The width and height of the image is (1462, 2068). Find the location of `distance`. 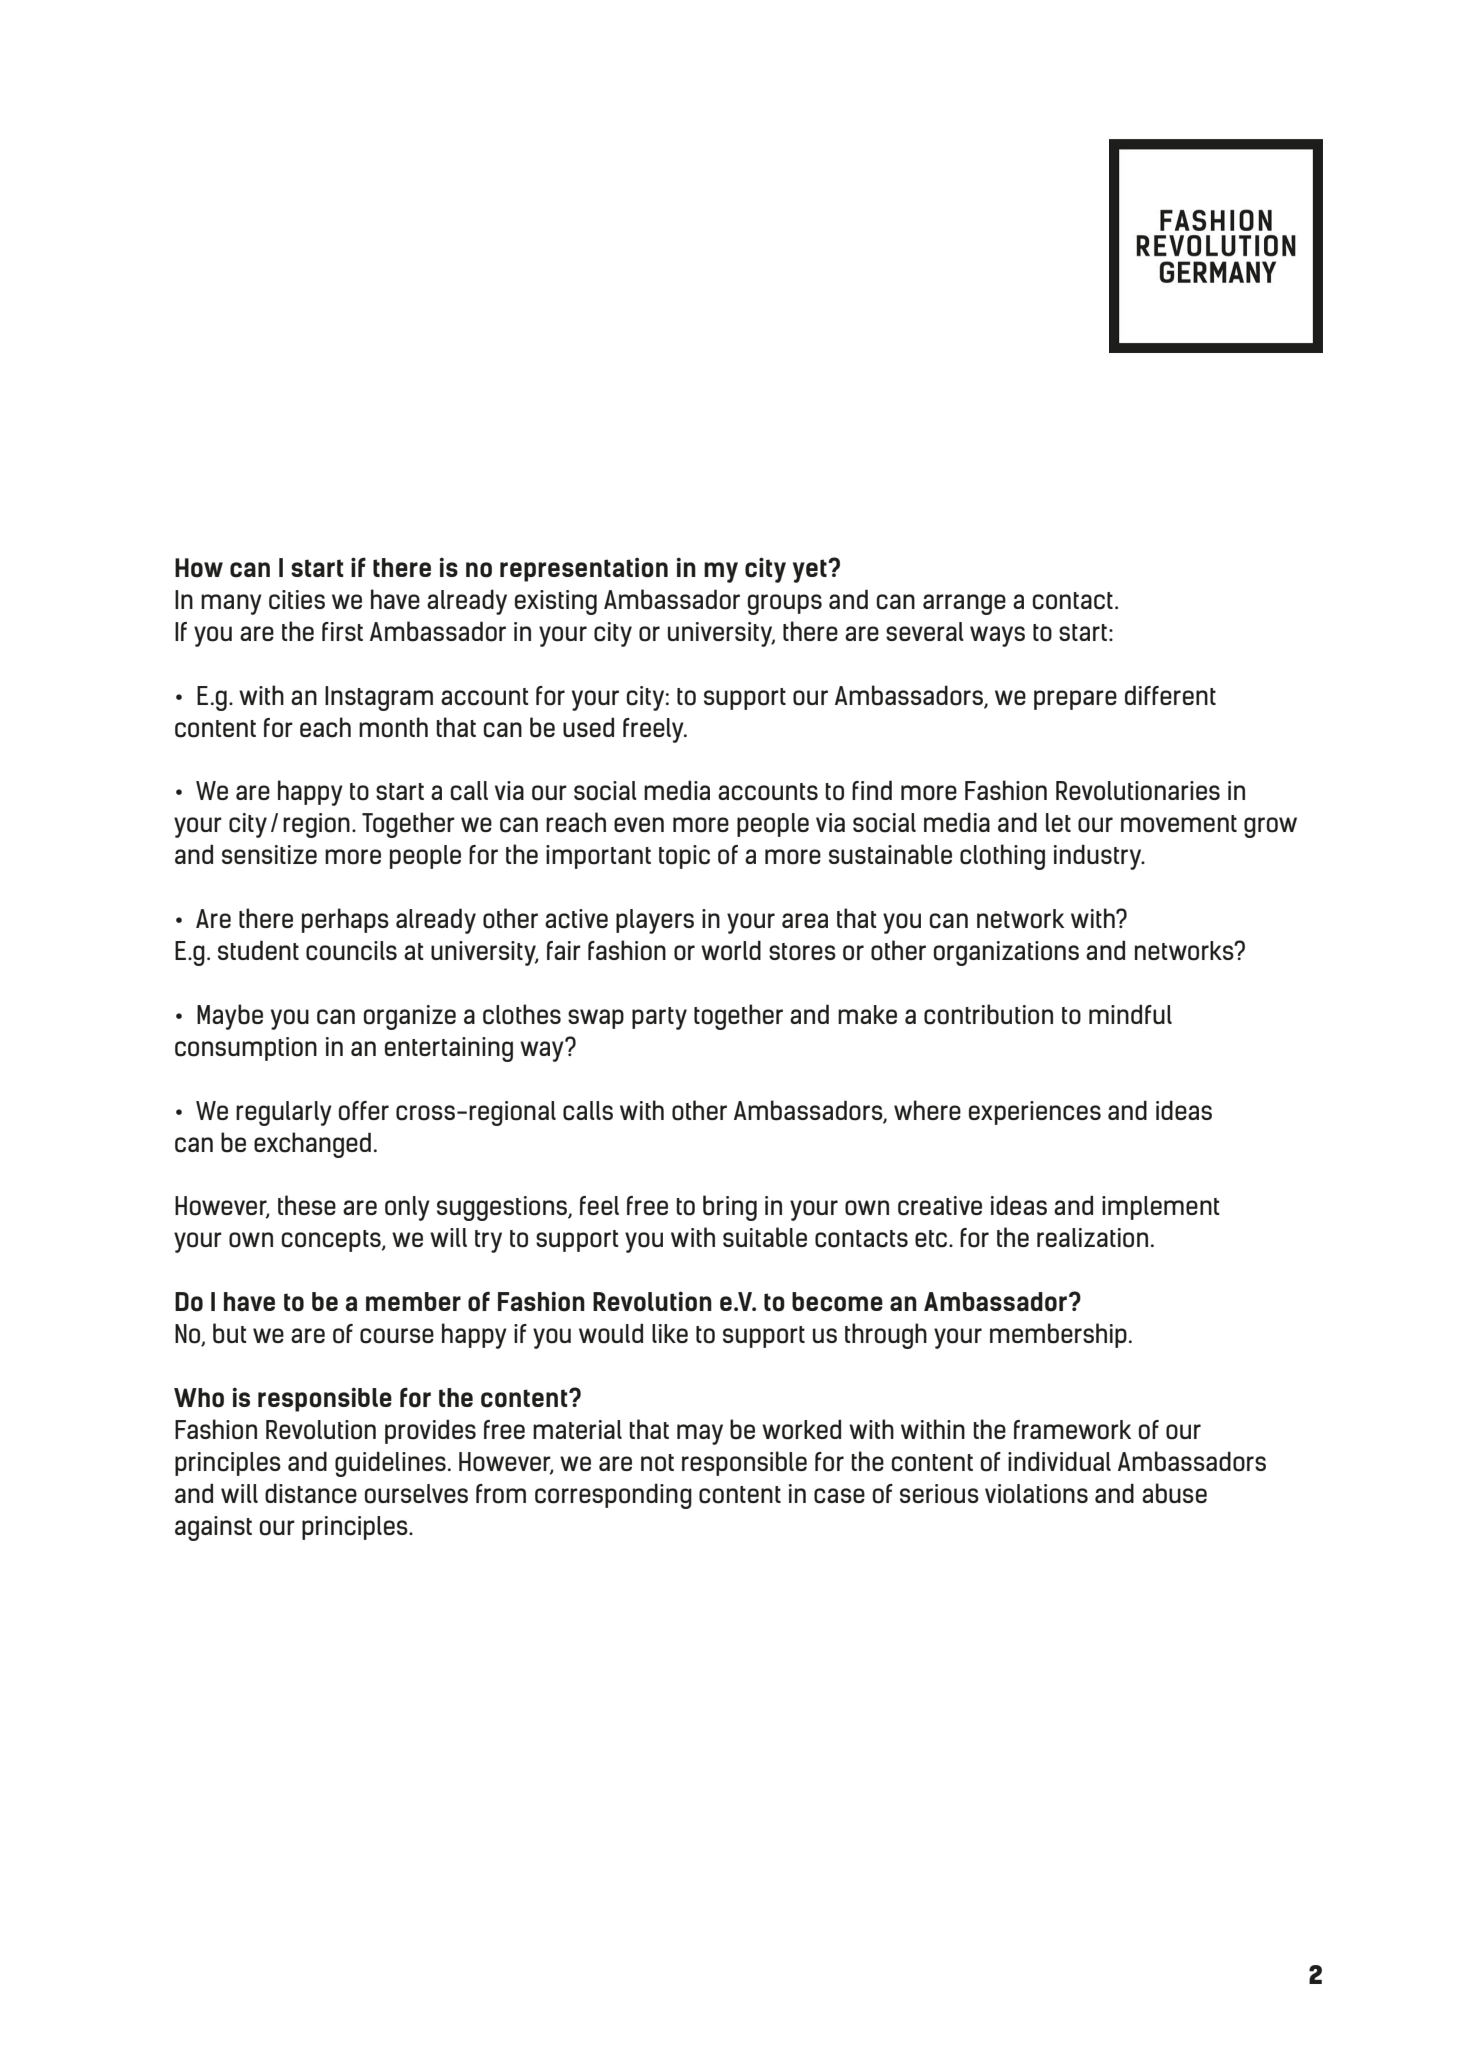

distance is located at coordinates (311, 1493).
